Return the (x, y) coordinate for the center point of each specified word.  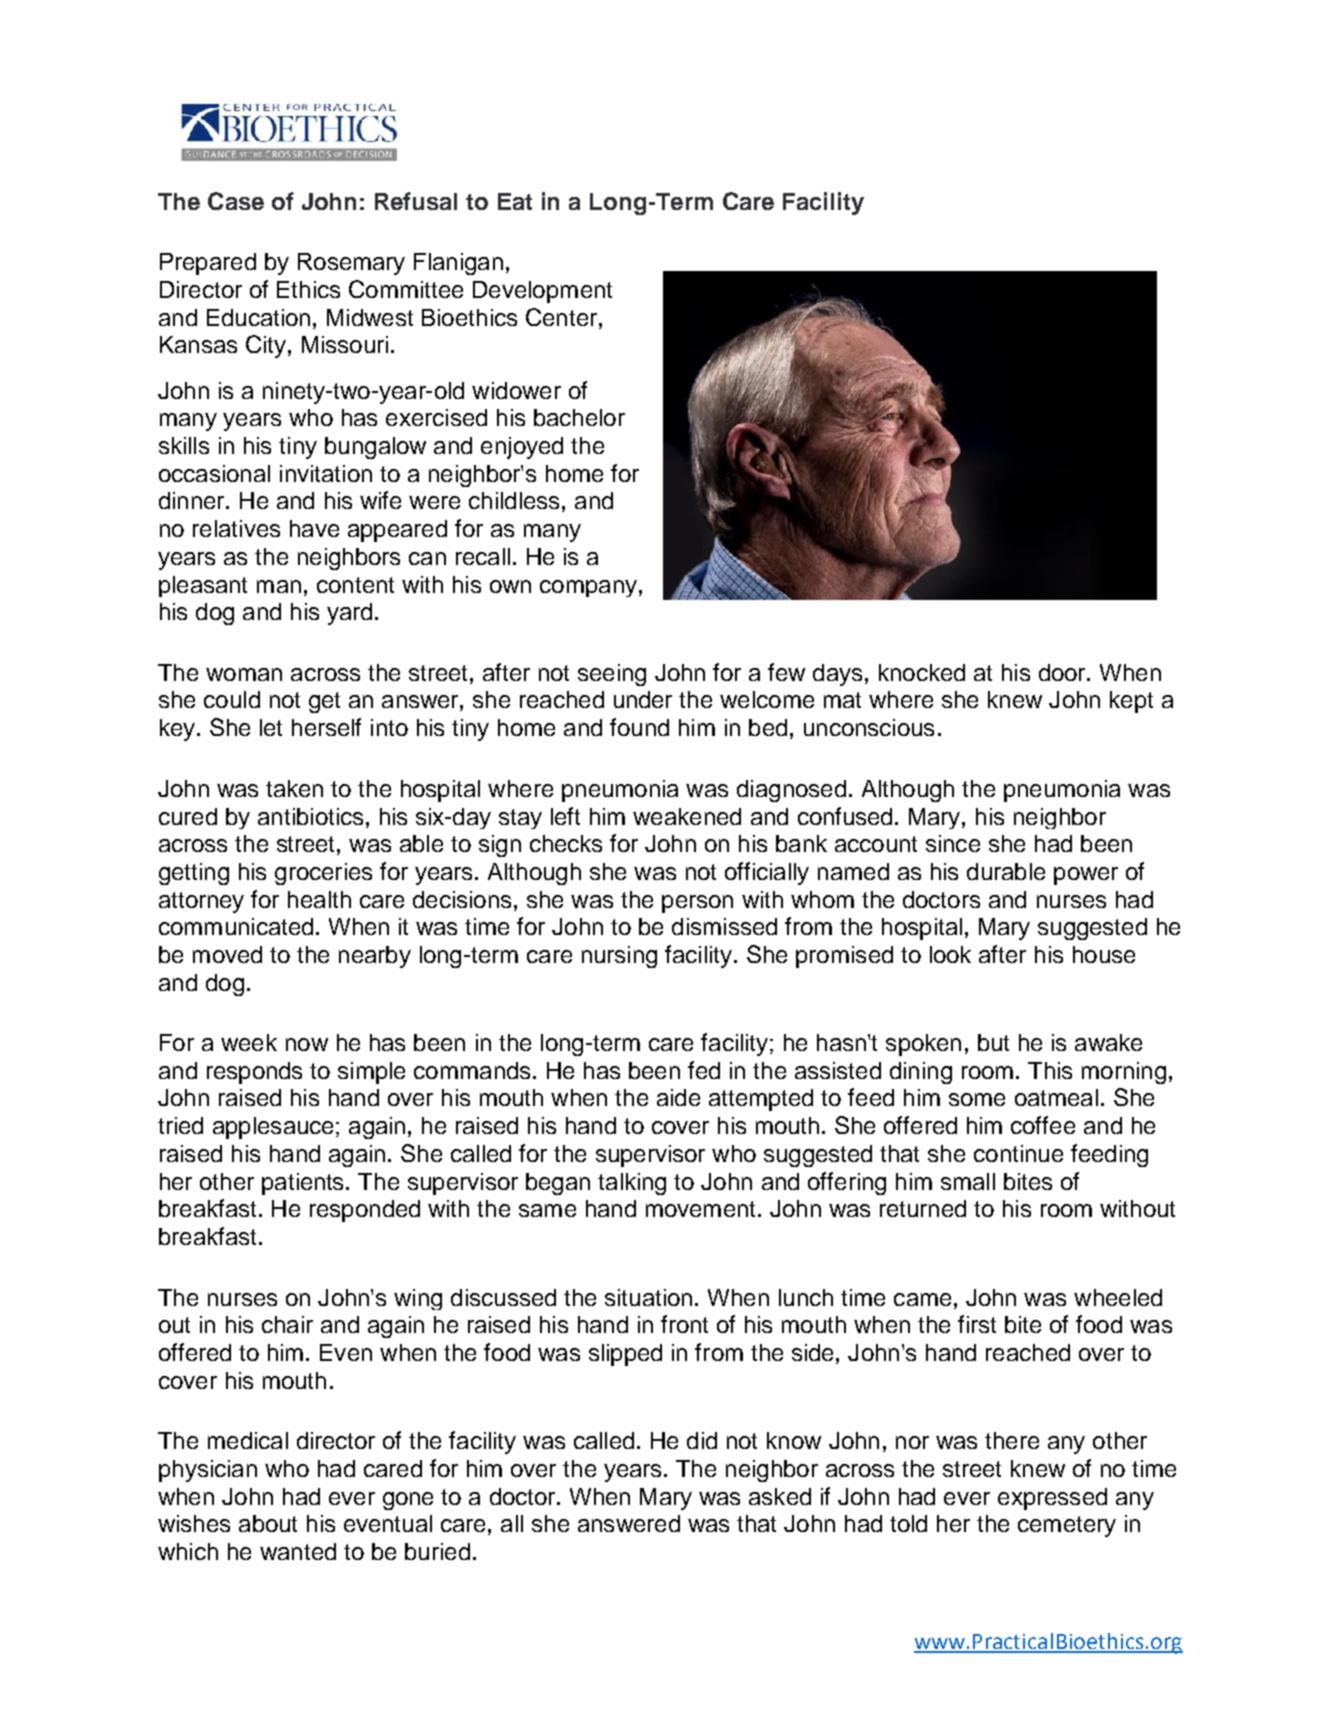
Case (236, 201)
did (702, 1440)
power (1086, 876)
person (697, 904)
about (268, 1523)
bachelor (579, 417)
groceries (323, 874)
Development (542, 292)
